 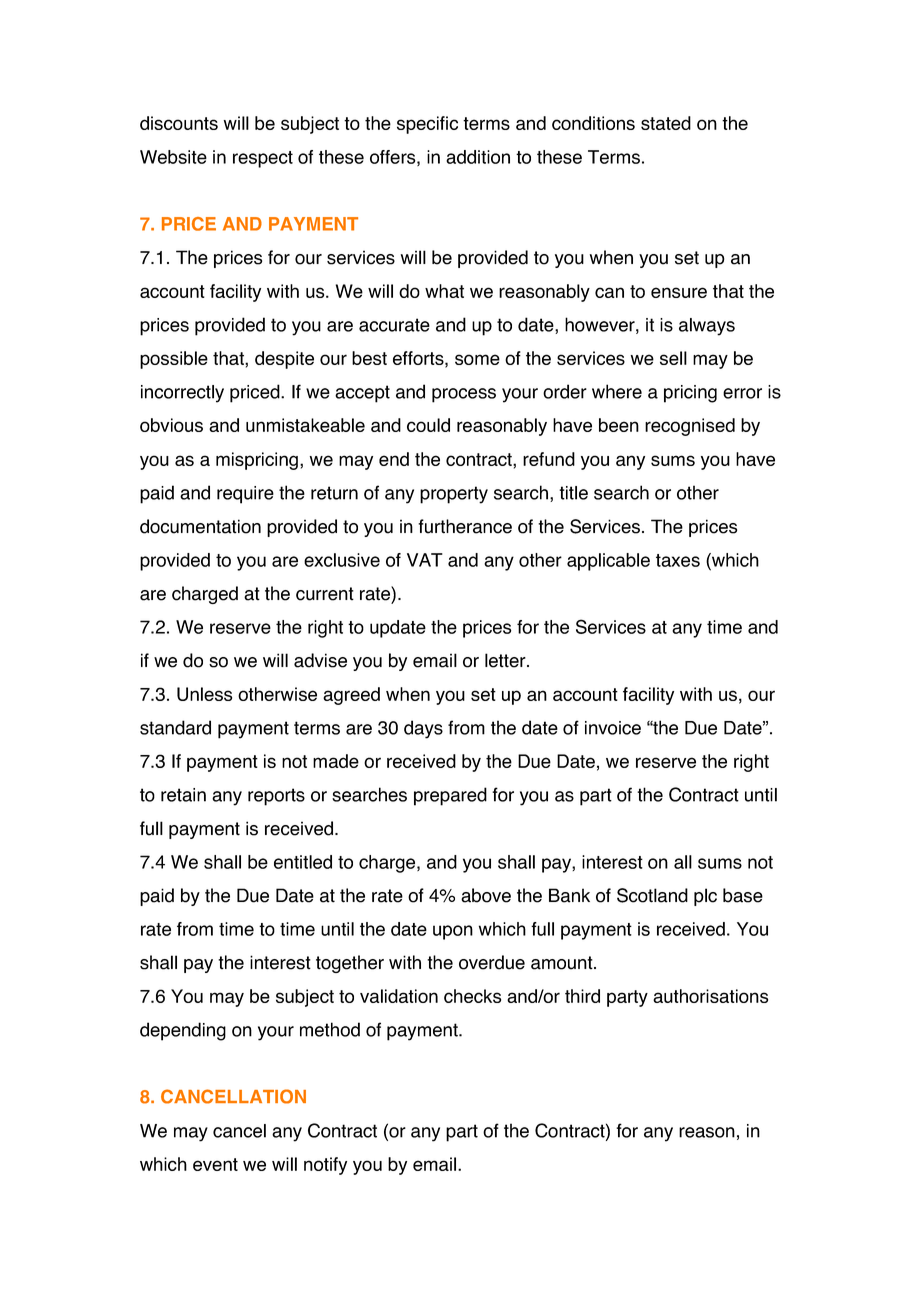 What do you see at coordinates (204, 694) in the page?
I see `Unless` at bounding box center [204, 694].
